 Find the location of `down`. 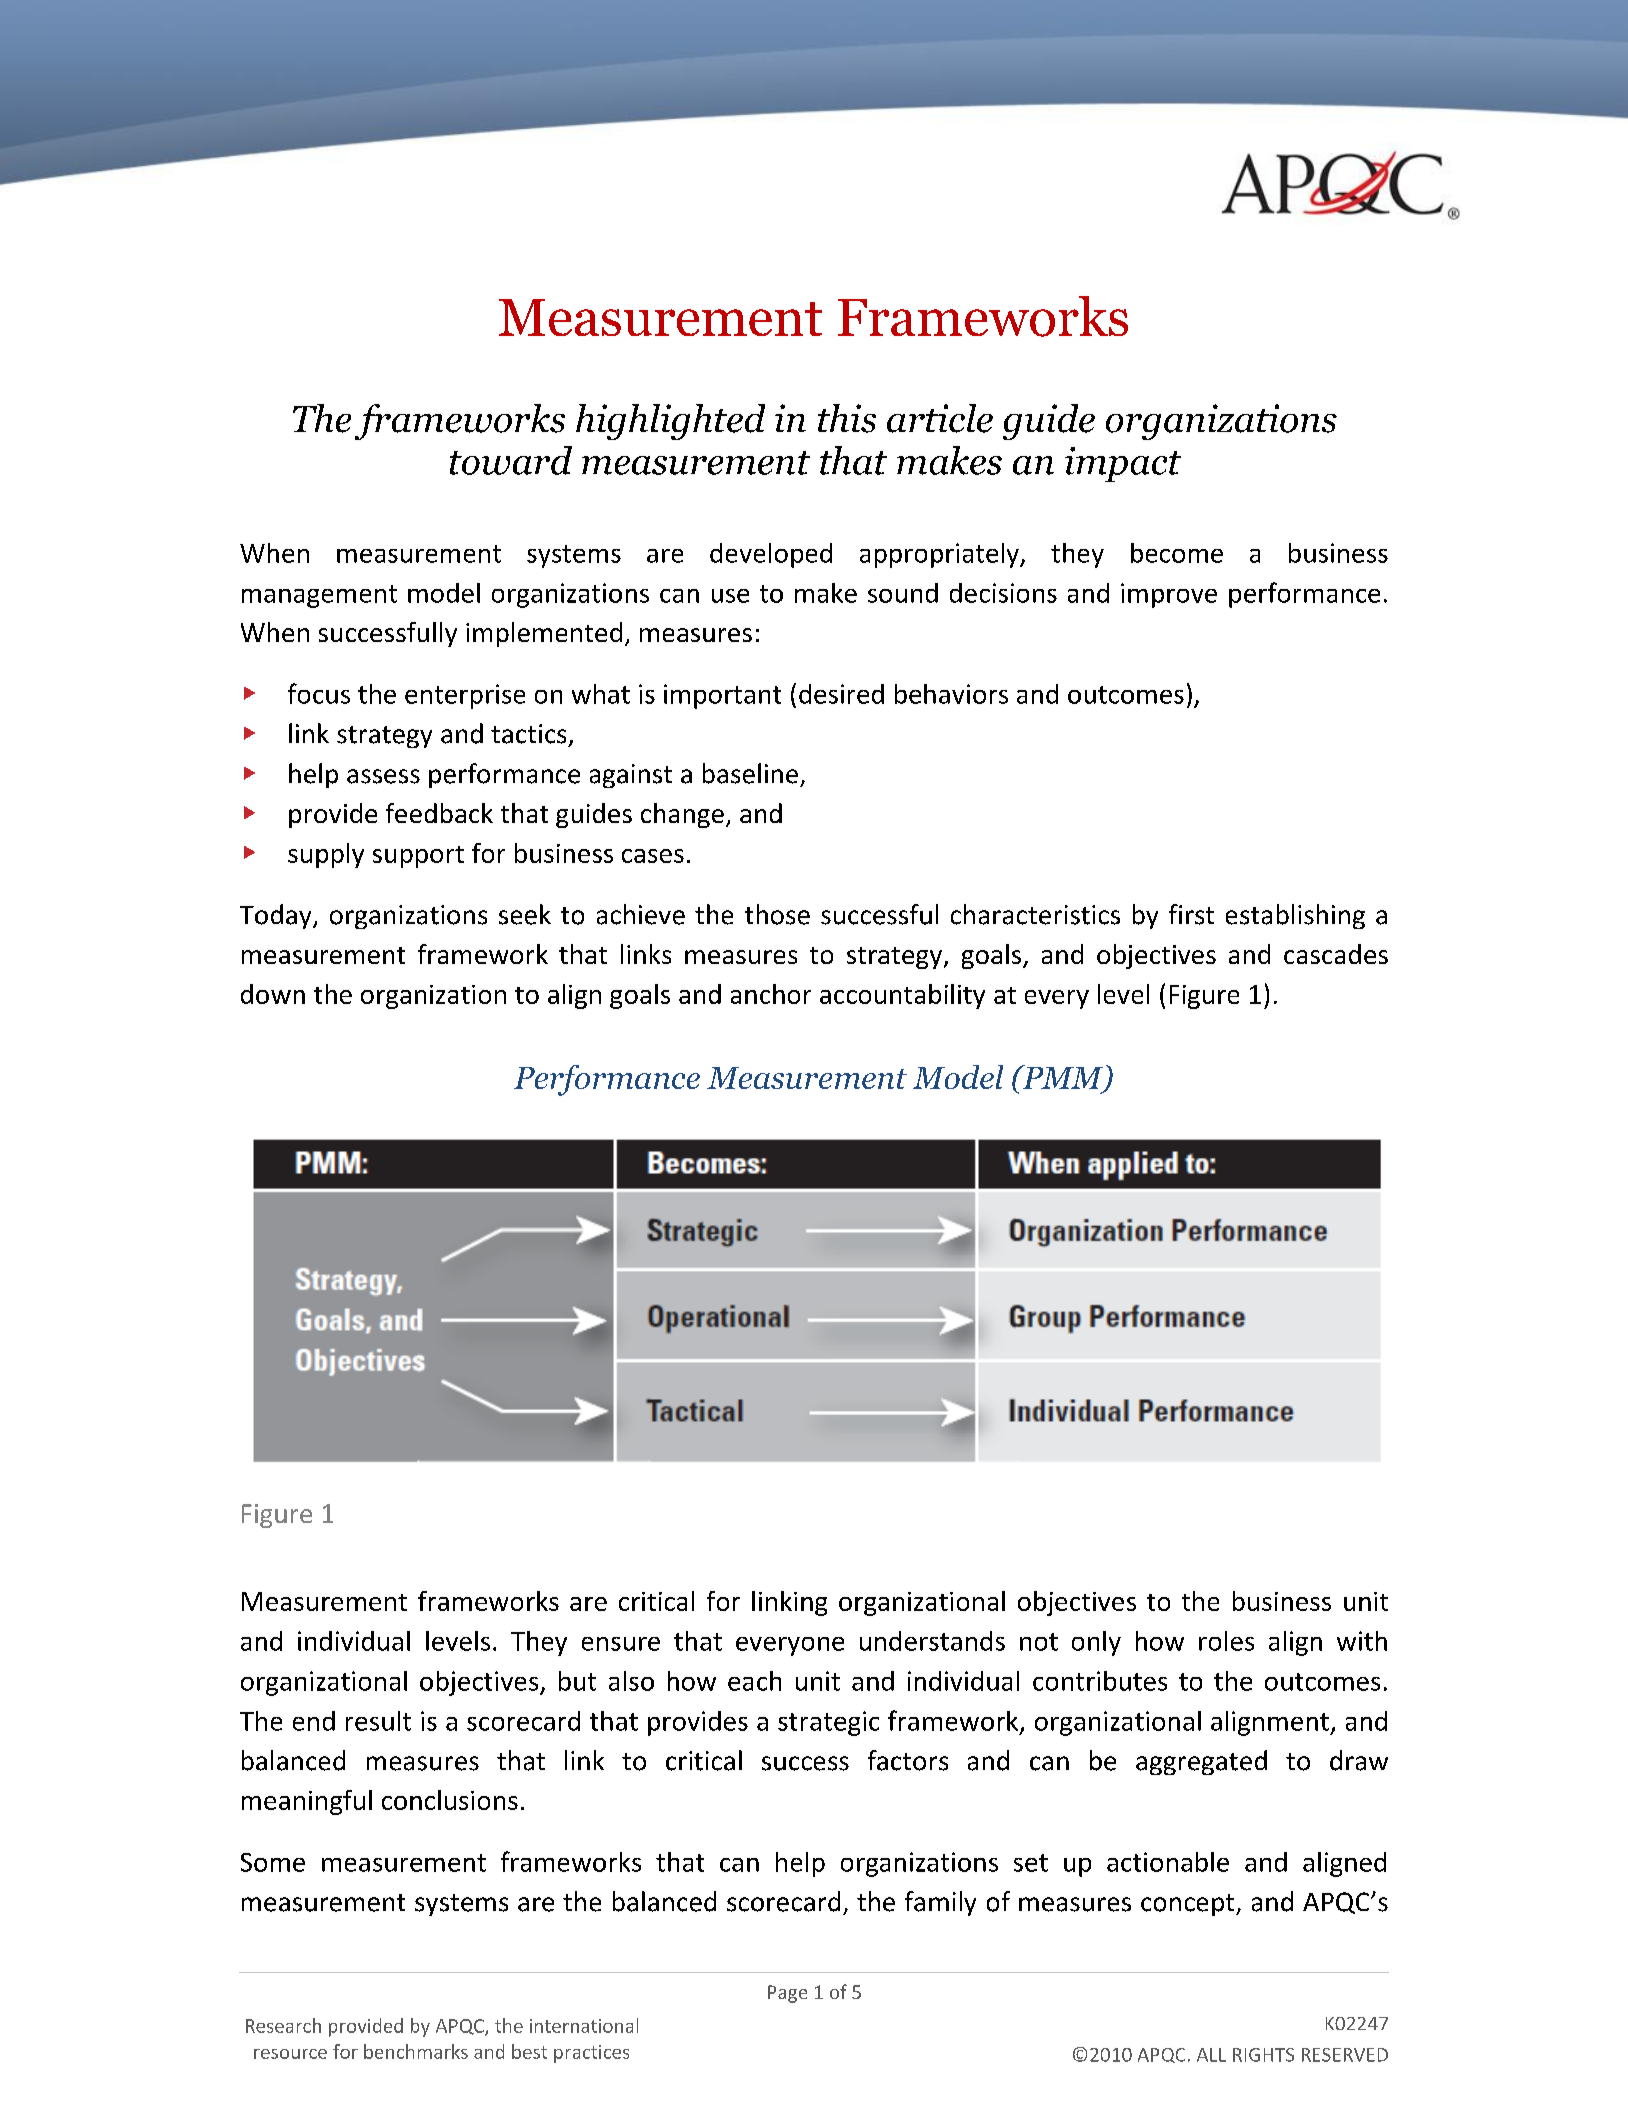

down is located at coordinates (273, 994).
